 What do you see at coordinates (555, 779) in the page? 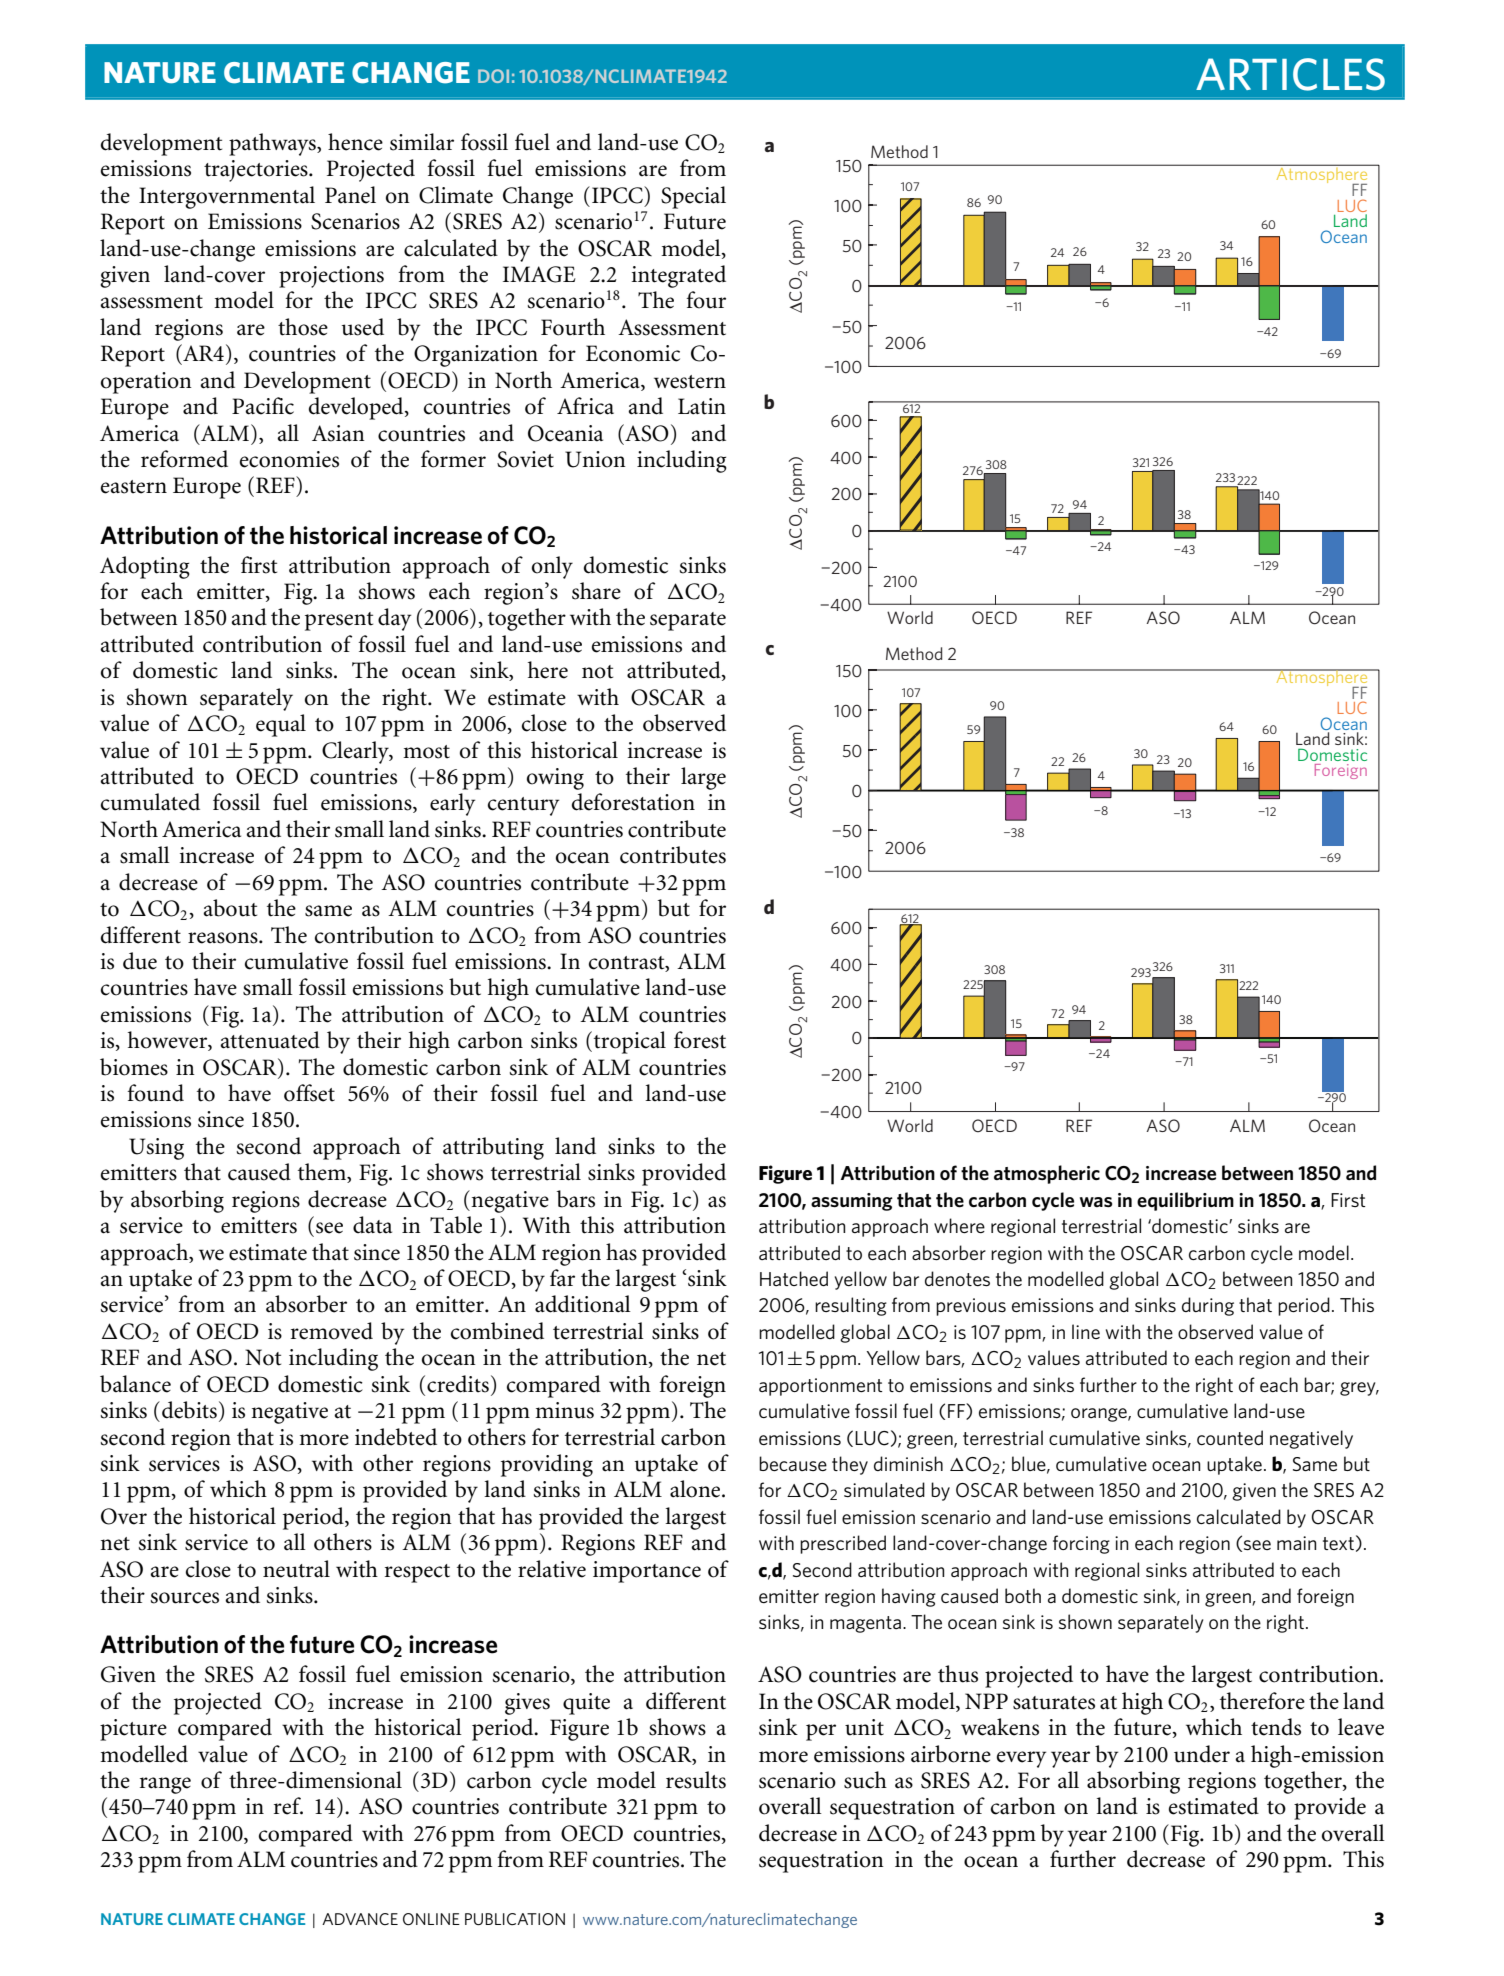
I see `owing` at bounding box center [555, 779].
